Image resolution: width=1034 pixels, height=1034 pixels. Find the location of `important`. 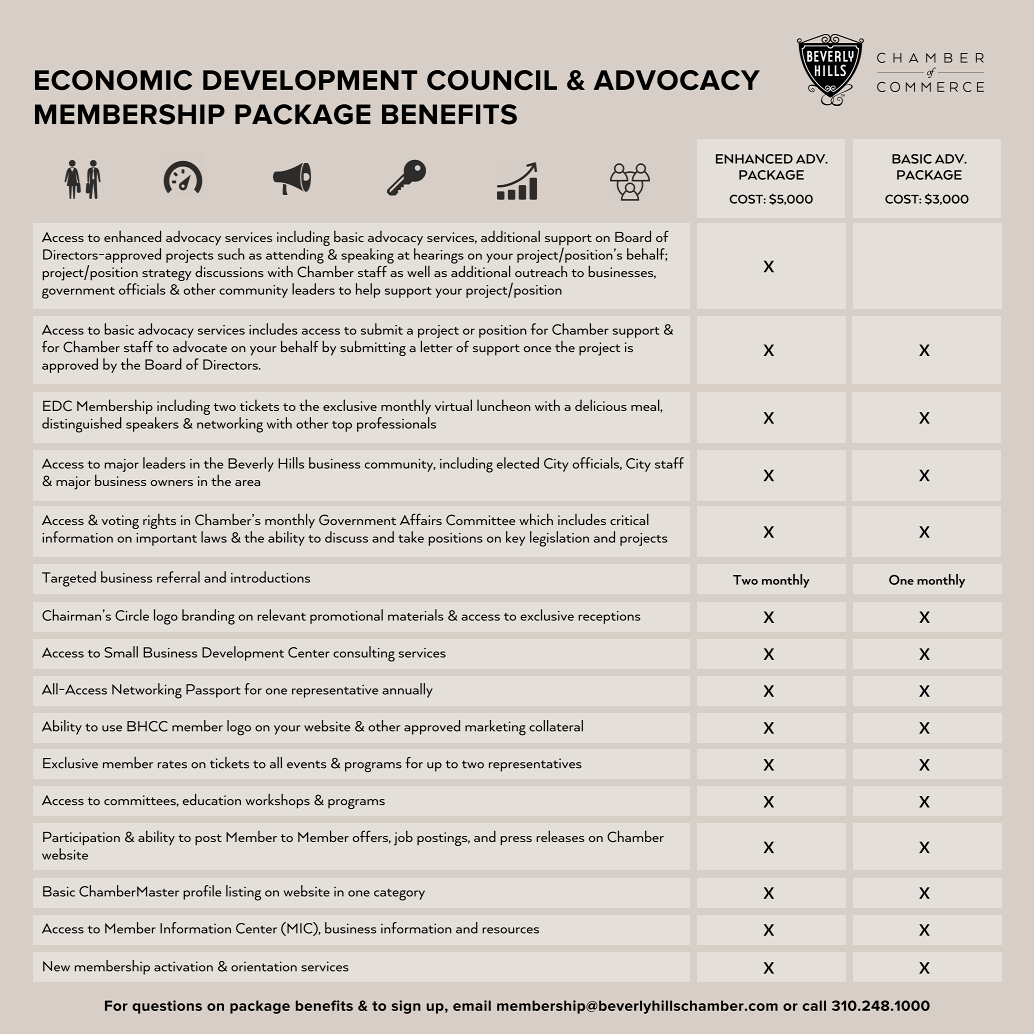

important is located at coordinates (166, 539).
